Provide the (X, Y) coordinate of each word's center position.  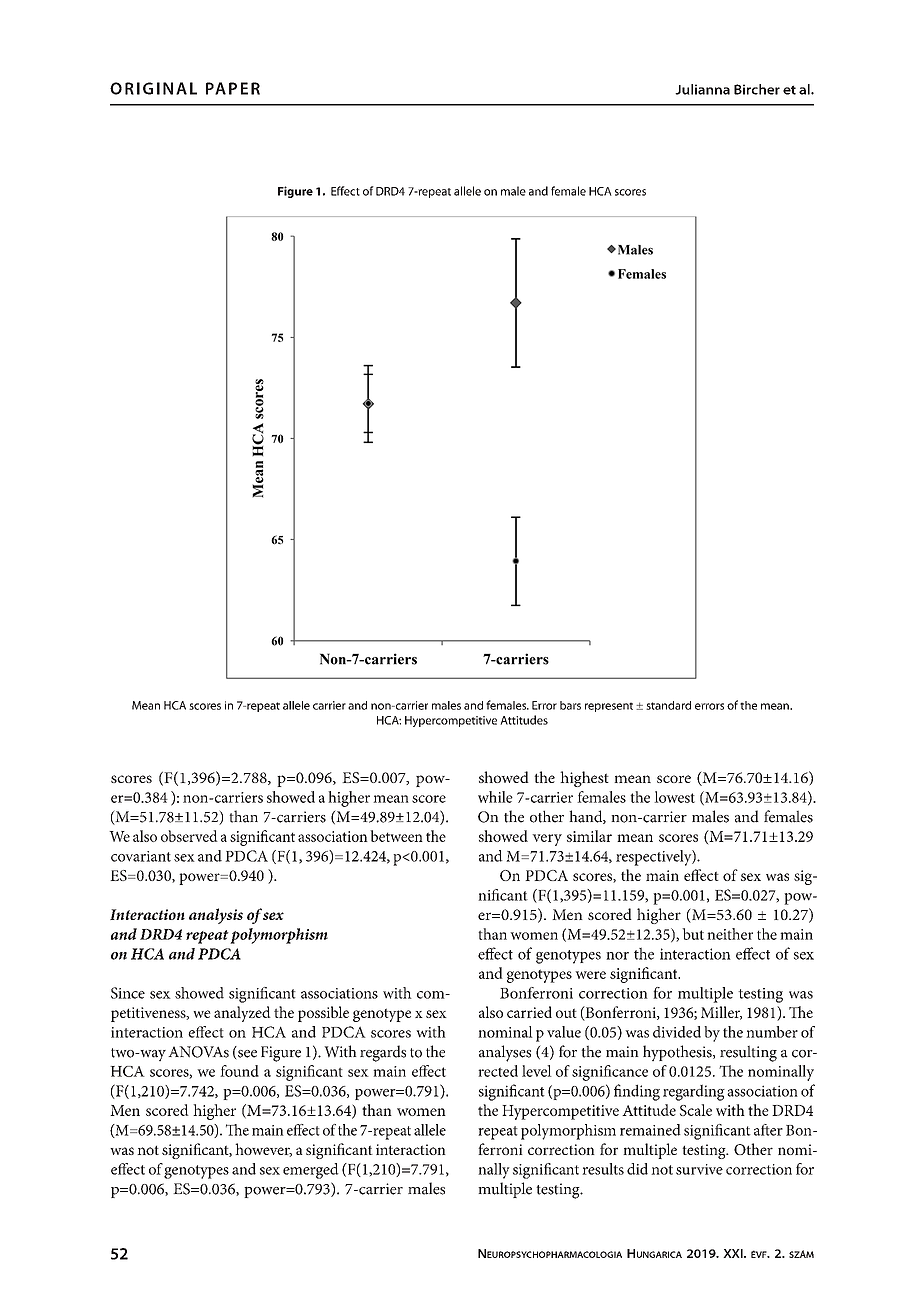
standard (668, 705)
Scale (696, 1110)
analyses (505, 1053)
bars (570, 705)
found (239, 1071)
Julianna (702, 89)
